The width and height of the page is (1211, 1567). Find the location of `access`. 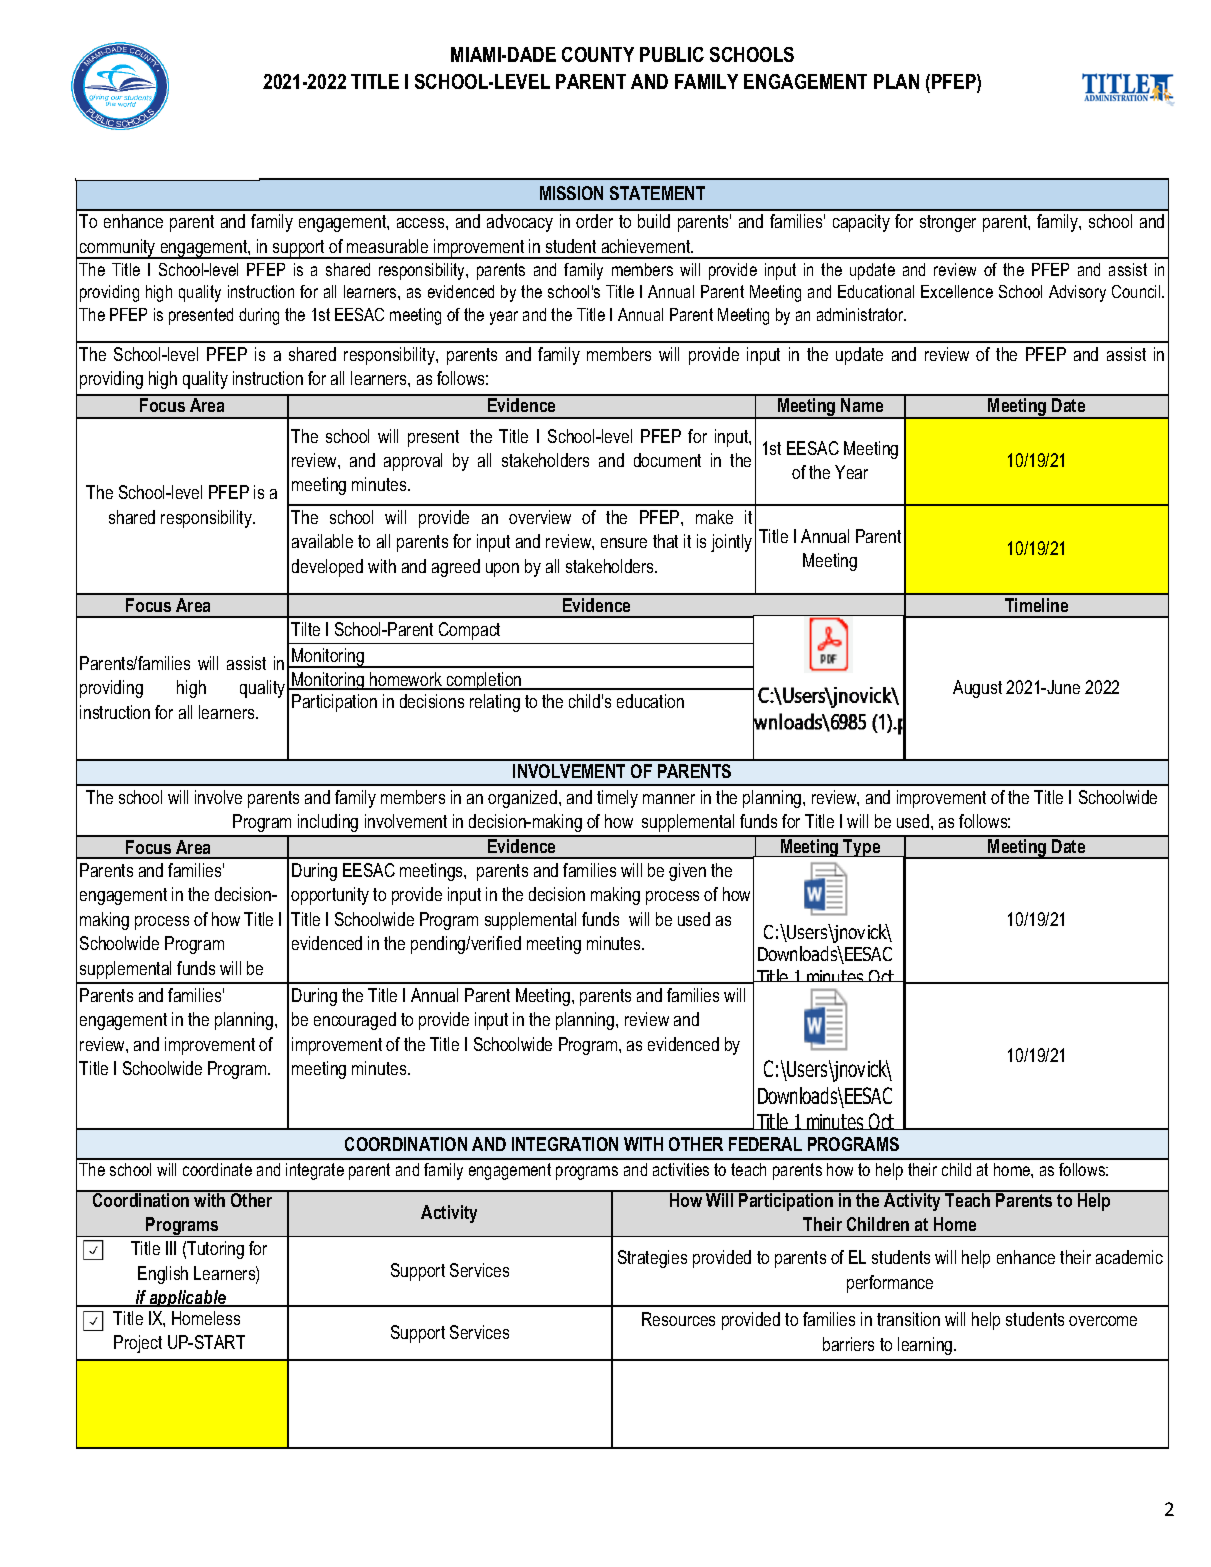

access is located at coordinates (422, 223).
